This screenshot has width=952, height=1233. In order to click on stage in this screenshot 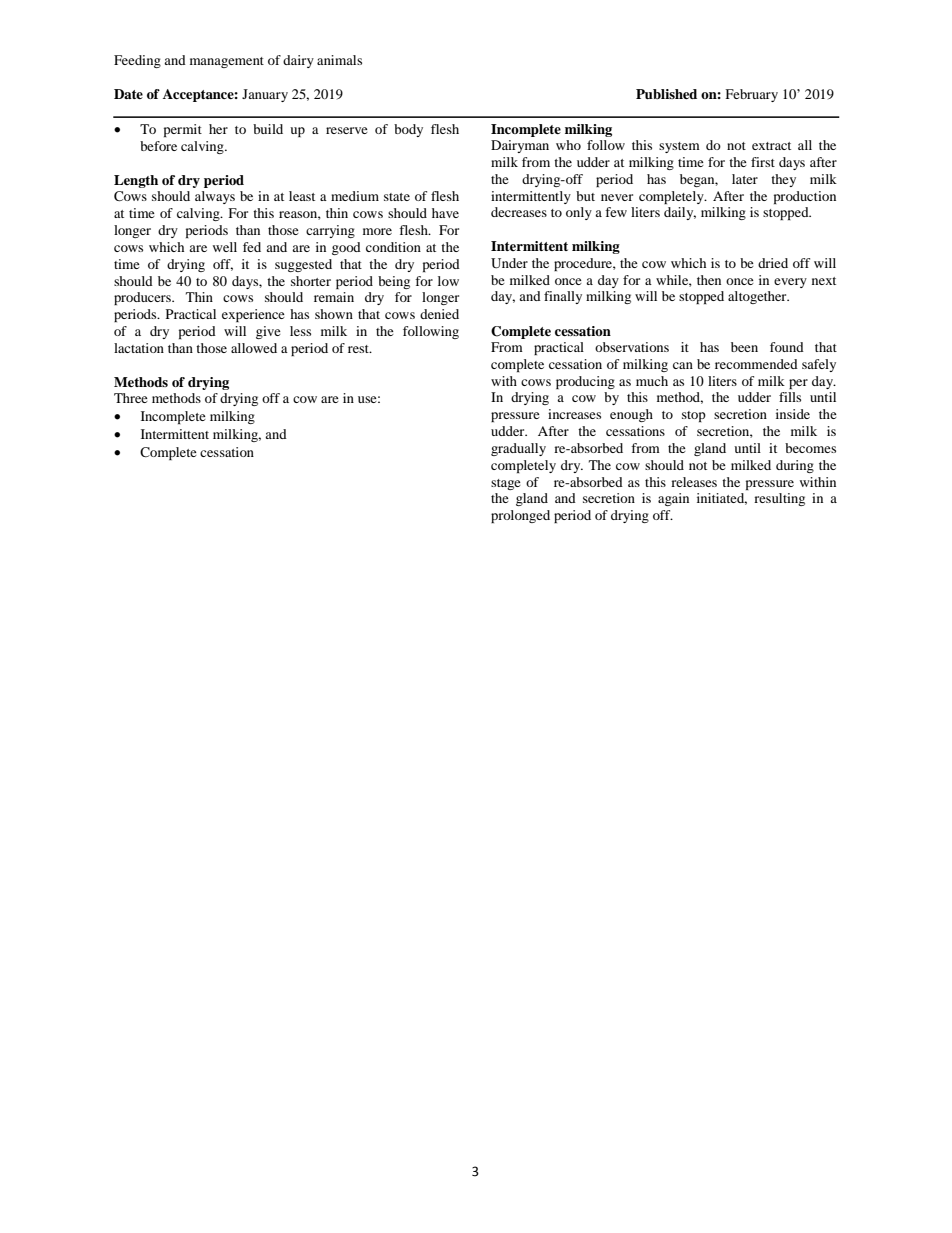, I will do `click(506, 484)`.
